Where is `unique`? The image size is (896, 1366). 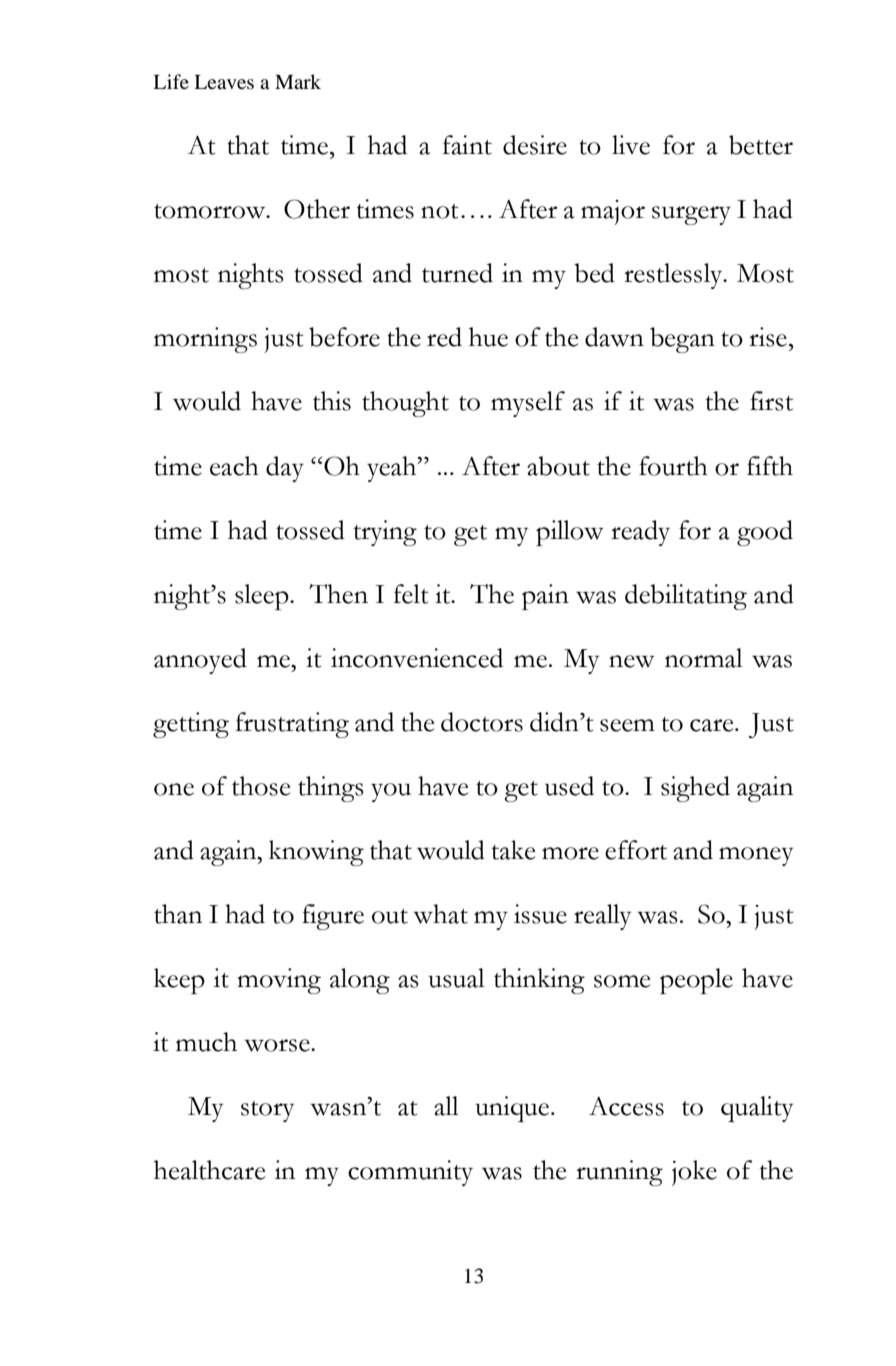
unique is located at coordinates (513, 1109).
